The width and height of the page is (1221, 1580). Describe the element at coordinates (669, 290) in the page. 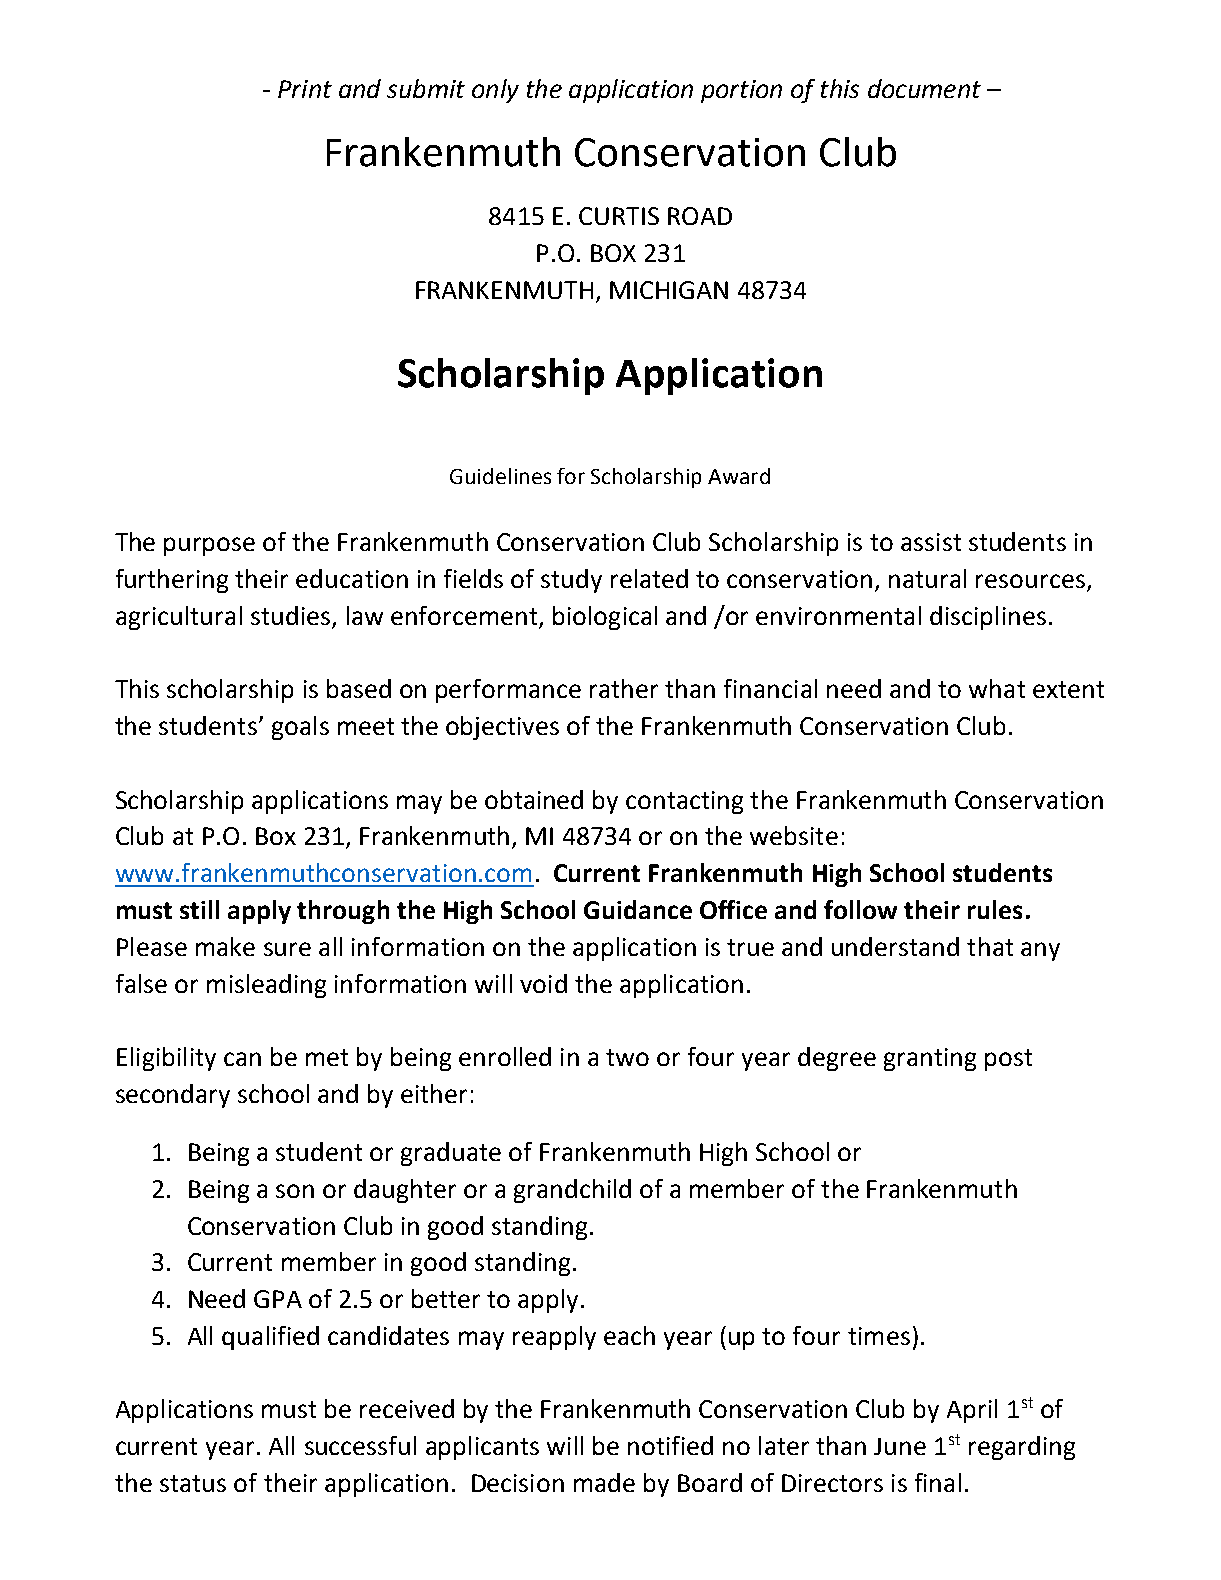

I see `MICHIGAN` at that location.
